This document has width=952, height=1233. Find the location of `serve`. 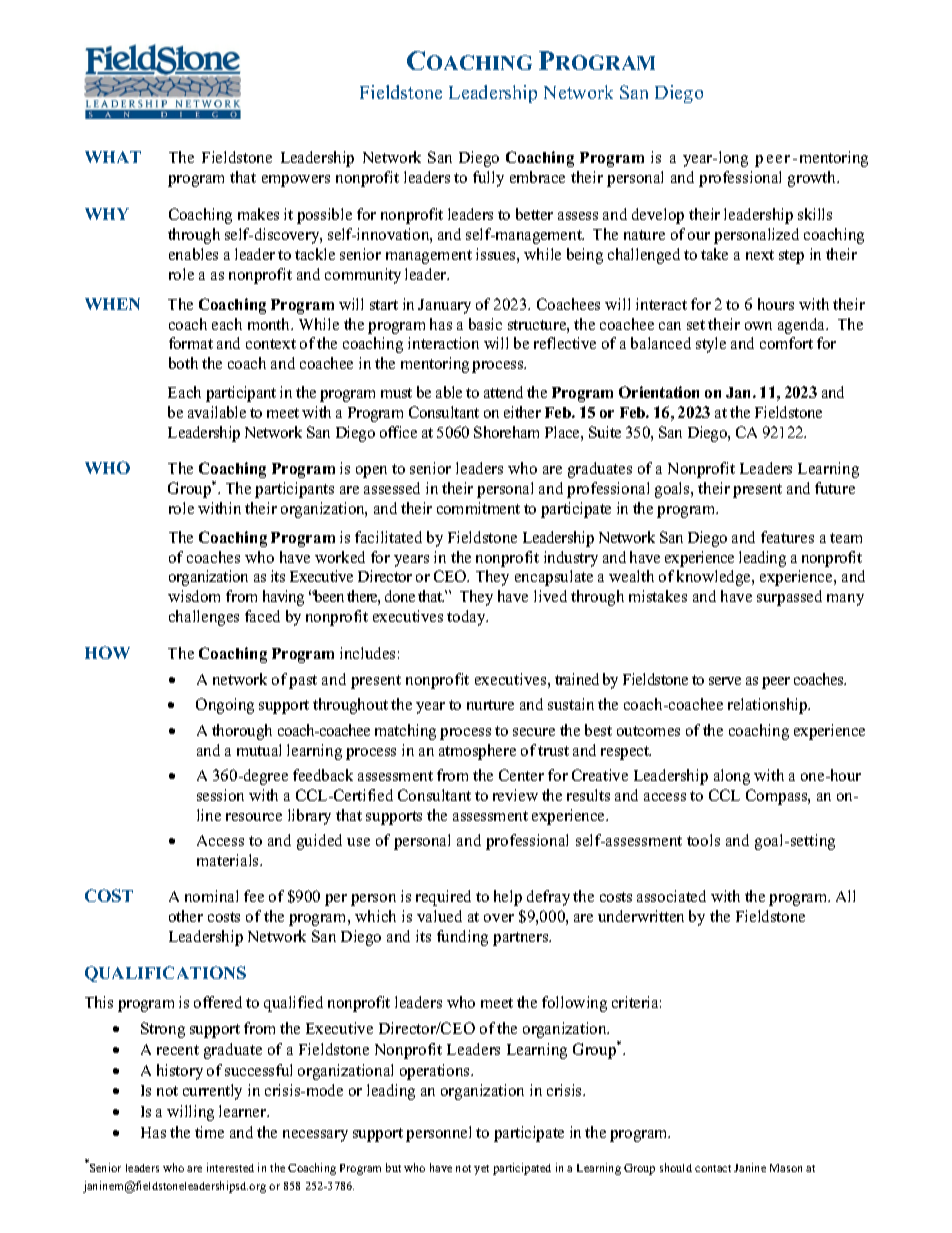

serve is located at coordinates (725, 681).
